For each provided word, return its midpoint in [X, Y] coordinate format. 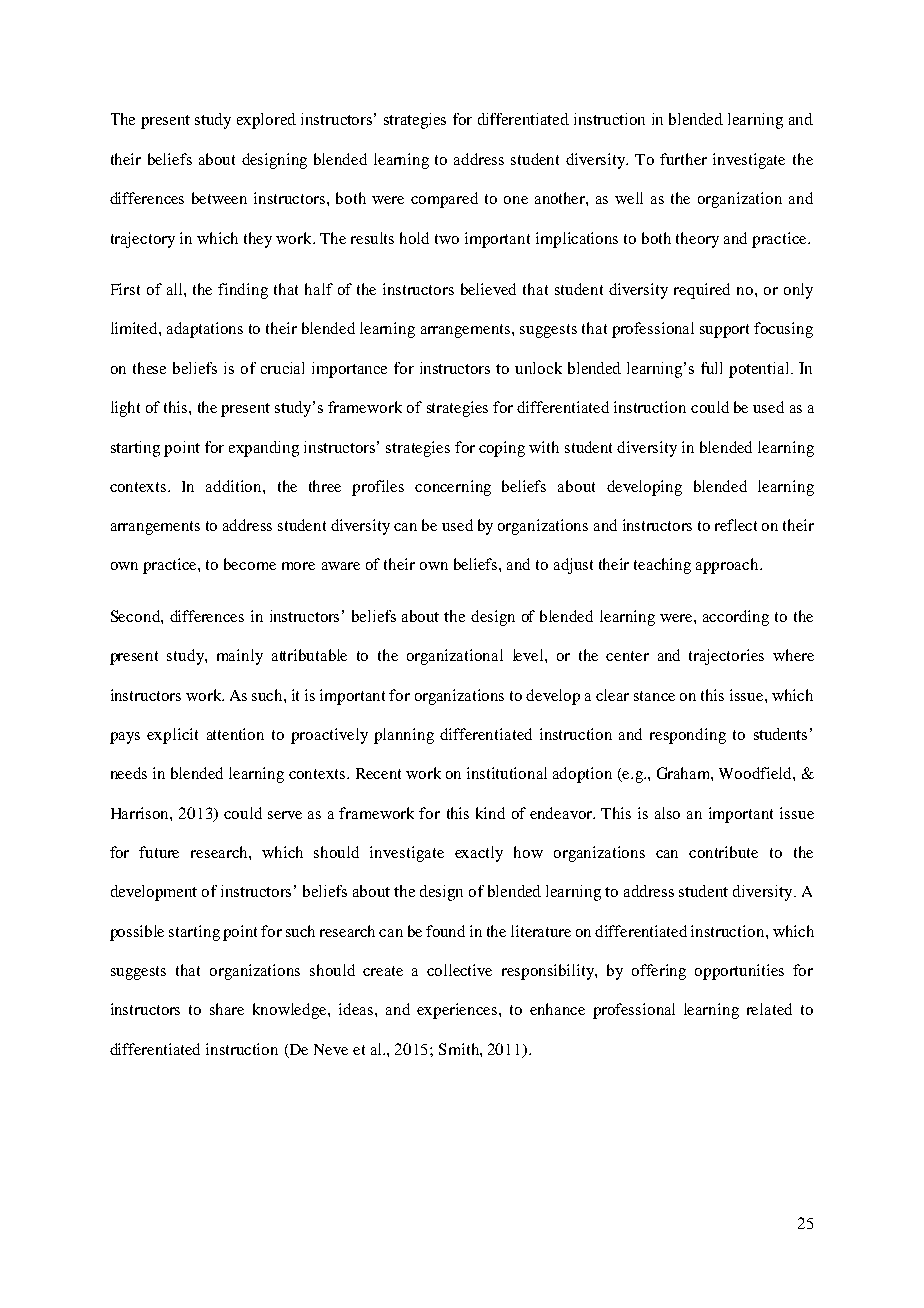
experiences [458, 1011]
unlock [538, 368]
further [683, 159]
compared [444, 200]
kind [490, 813]
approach [728, 566]
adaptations [205, 330]
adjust [573, 566]
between [219, 198]
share [227, 1009]
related [769, 1009]
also [667, 813]
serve [285, 815]
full [711, 368]
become [250, 564]
